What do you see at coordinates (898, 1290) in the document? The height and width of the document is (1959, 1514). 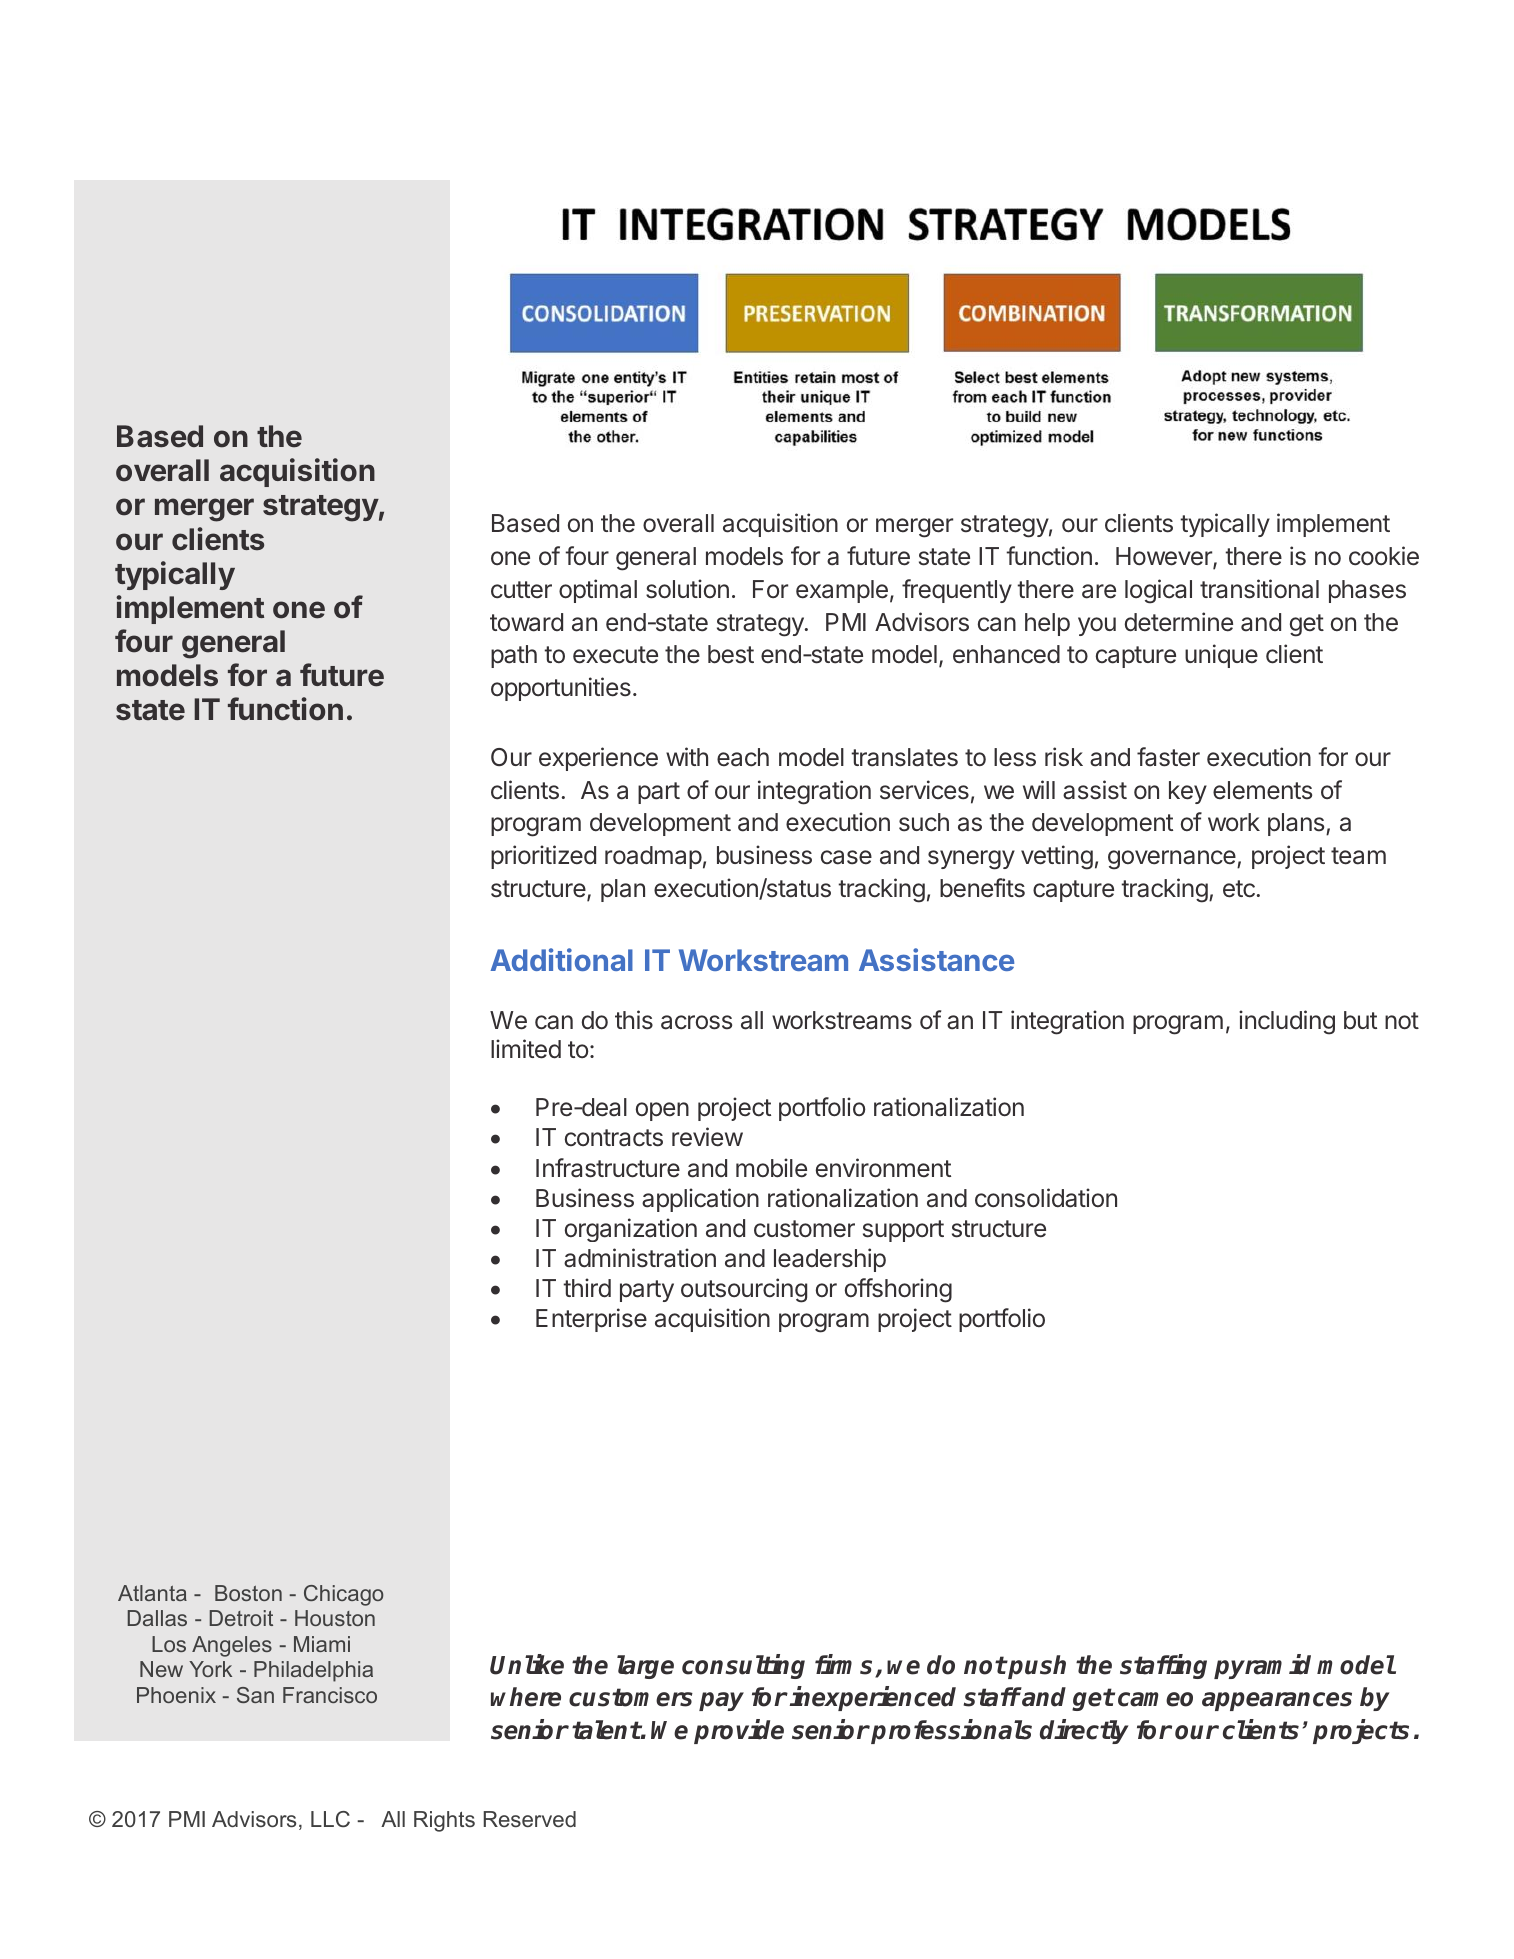 I see `offshoring` at bounding box center [898, 1290].
